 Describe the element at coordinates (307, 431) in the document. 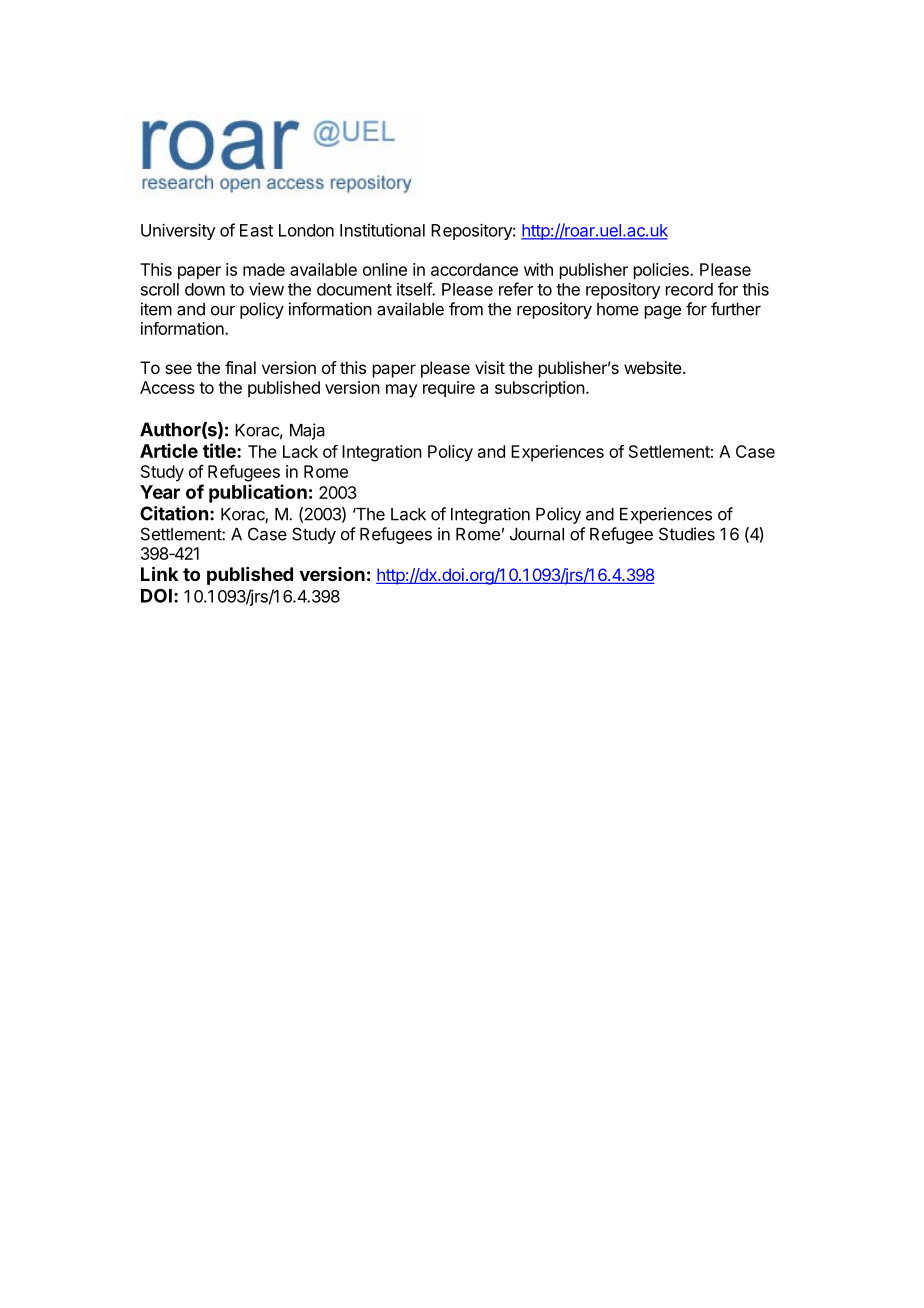

I see `Maja` at that location.
